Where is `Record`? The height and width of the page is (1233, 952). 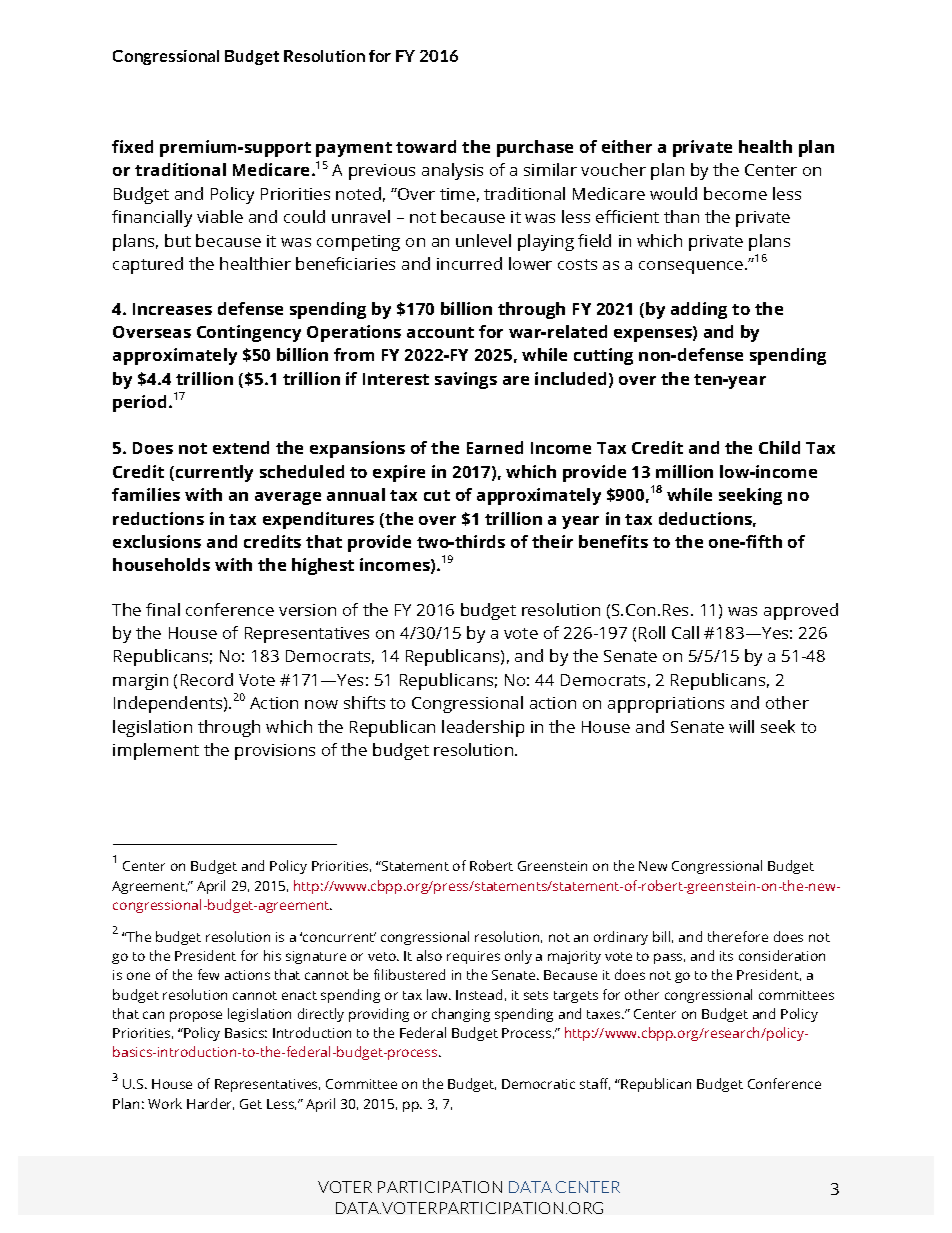
Record is located at coordinates (207, 679).
